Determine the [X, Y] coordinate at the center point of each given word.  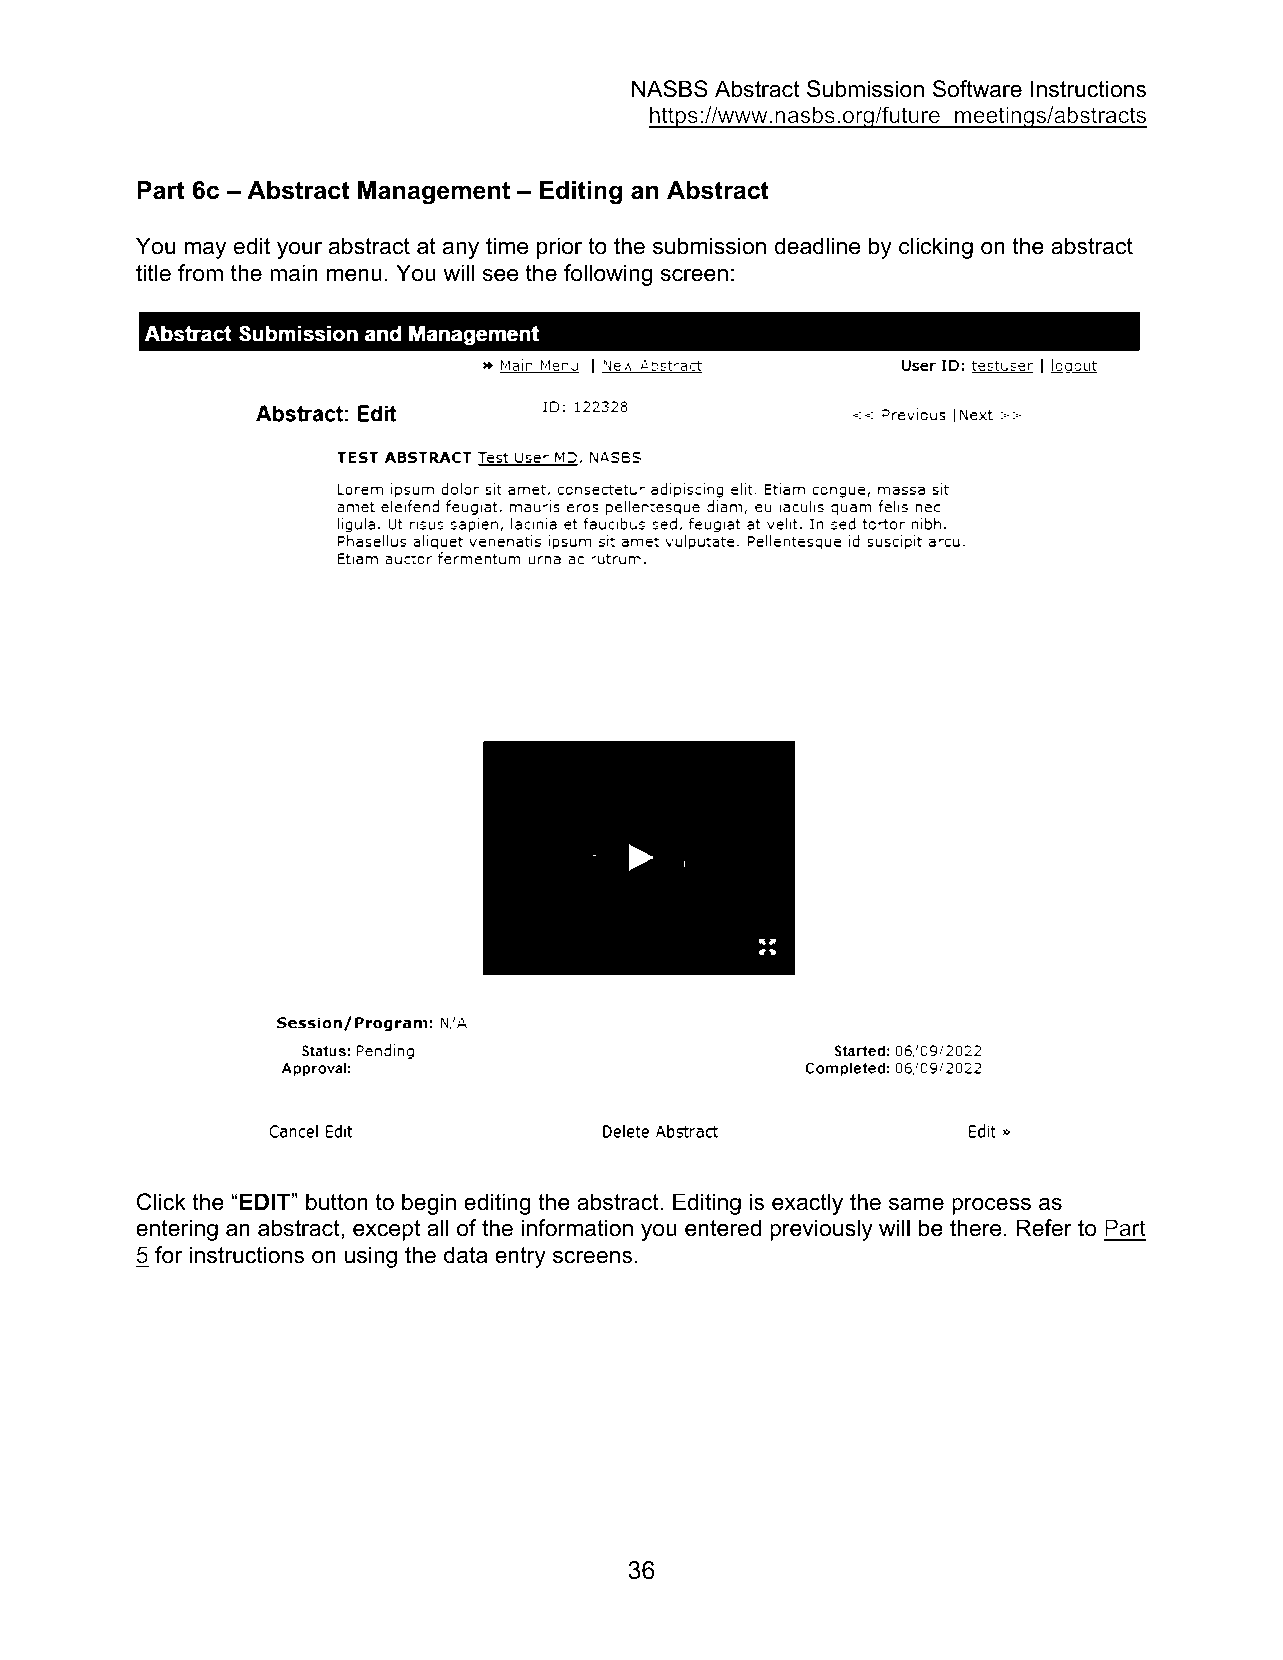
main [294, 273]
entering [177, 1230]
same [916, 1204]
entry [520, 1257]
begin [429, 1204]
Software [977, 89]
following [608, 275]
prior [559, 248]
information [577, 1228]
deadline [817, 246]
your [299, 250]
